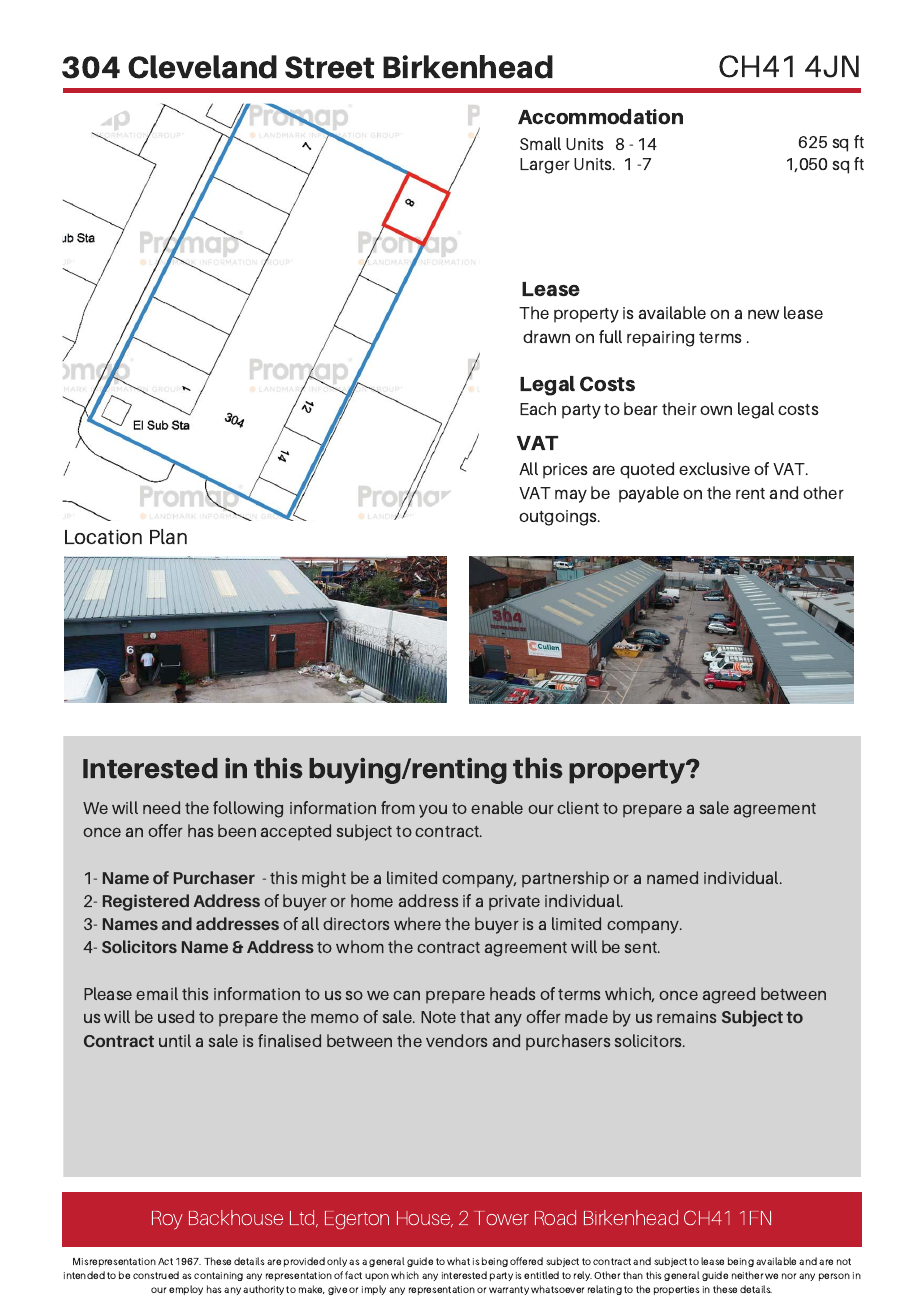 The width and height of the page is (924, 1308). Describe the element at coordinates (161, 807) in the page. I see `need` at that location.
